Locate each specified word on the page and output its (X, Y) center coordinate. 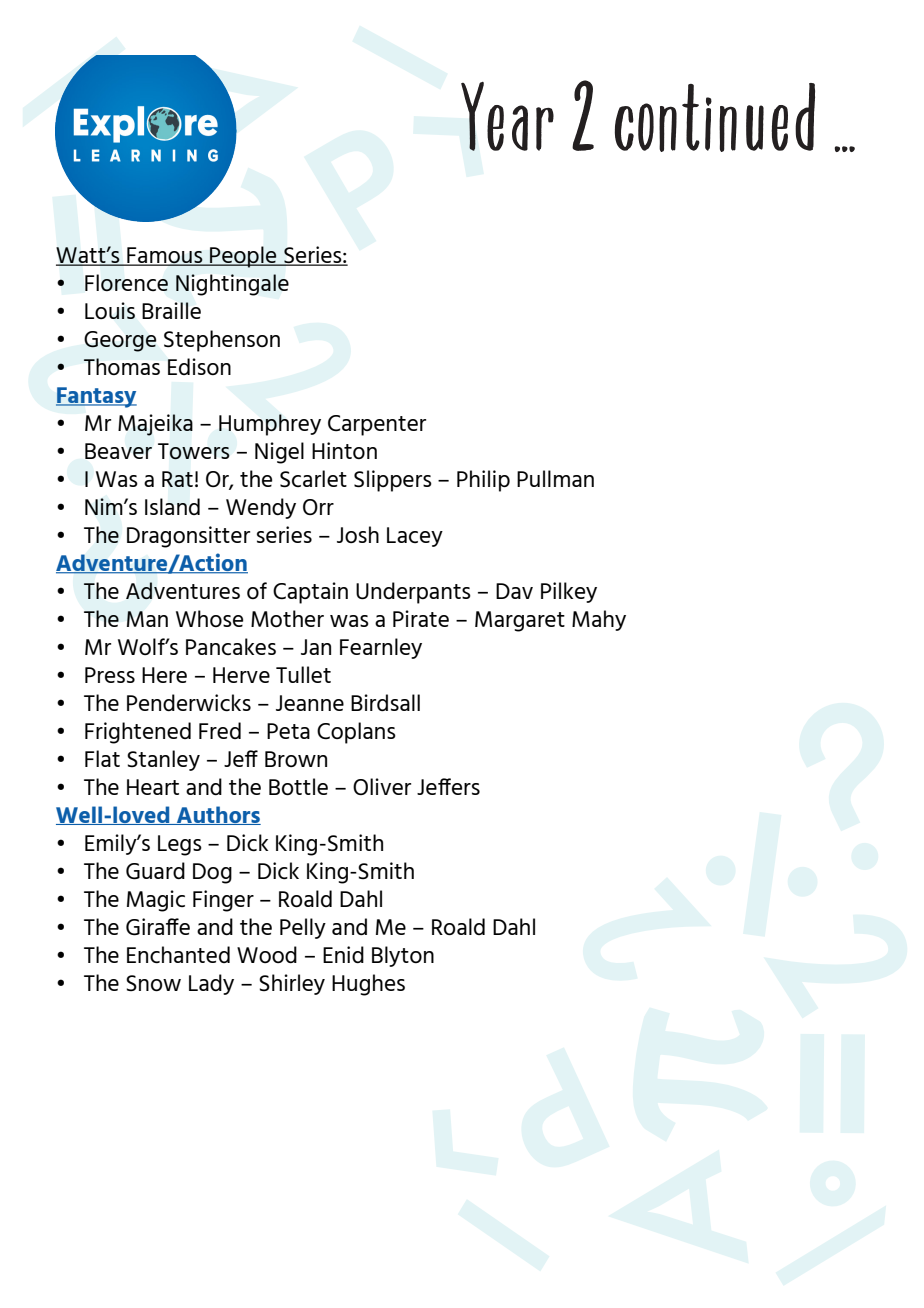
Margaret (520, 621)
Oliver (382, 786)
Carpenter (377, 425)
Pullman (555, 478)
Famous (165, 256)
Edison (199, 366)
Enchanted (178, 954)
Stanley (163, 760)
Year (507, 116)
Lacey (415, 537)
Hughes (368, 985)
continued (715, 117)
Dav (514, 591)
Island (172, 506)
